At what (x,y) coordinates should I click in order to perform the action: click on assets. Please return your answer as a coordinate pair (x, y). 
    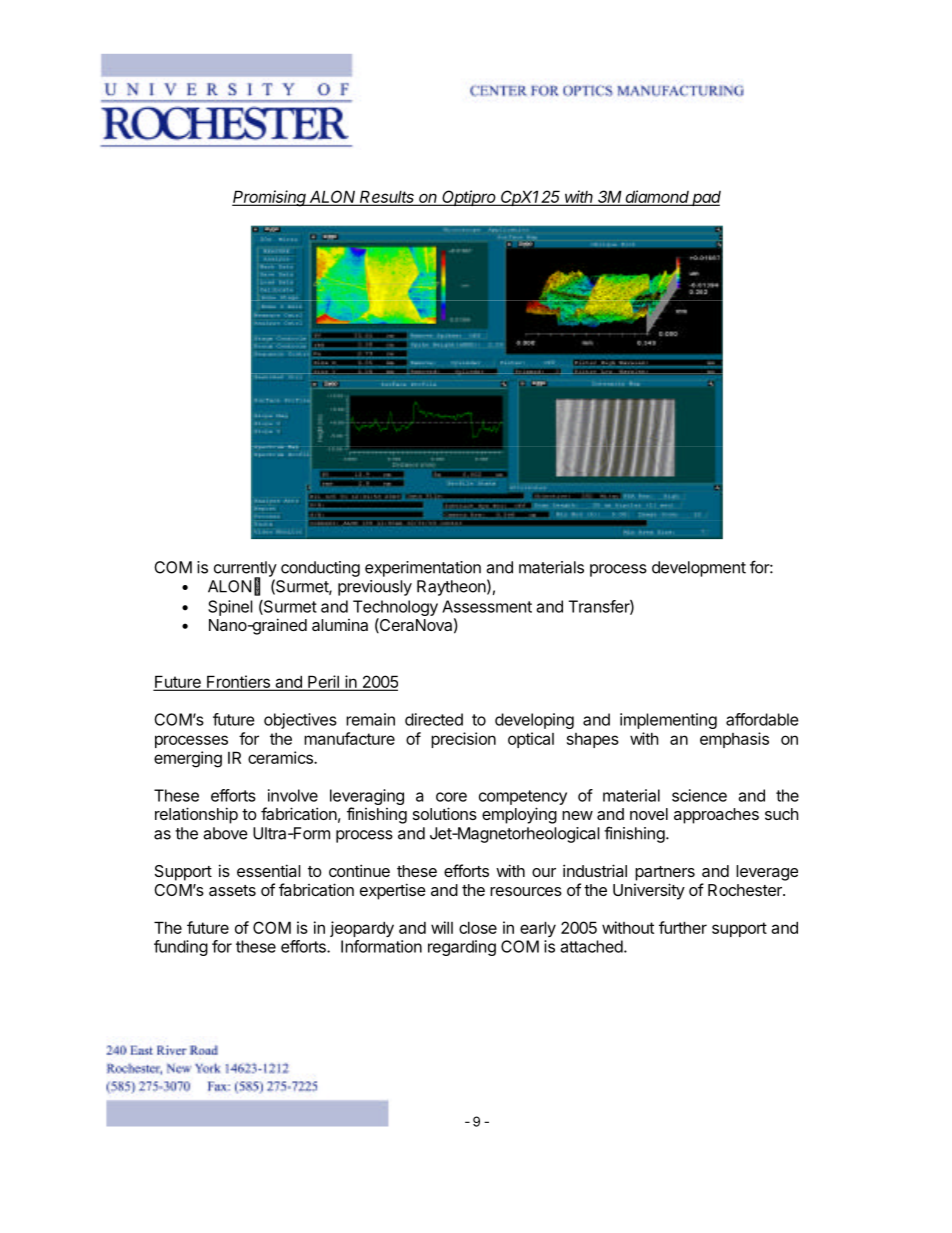
    Looking at the image, I should click on (232, 890).
